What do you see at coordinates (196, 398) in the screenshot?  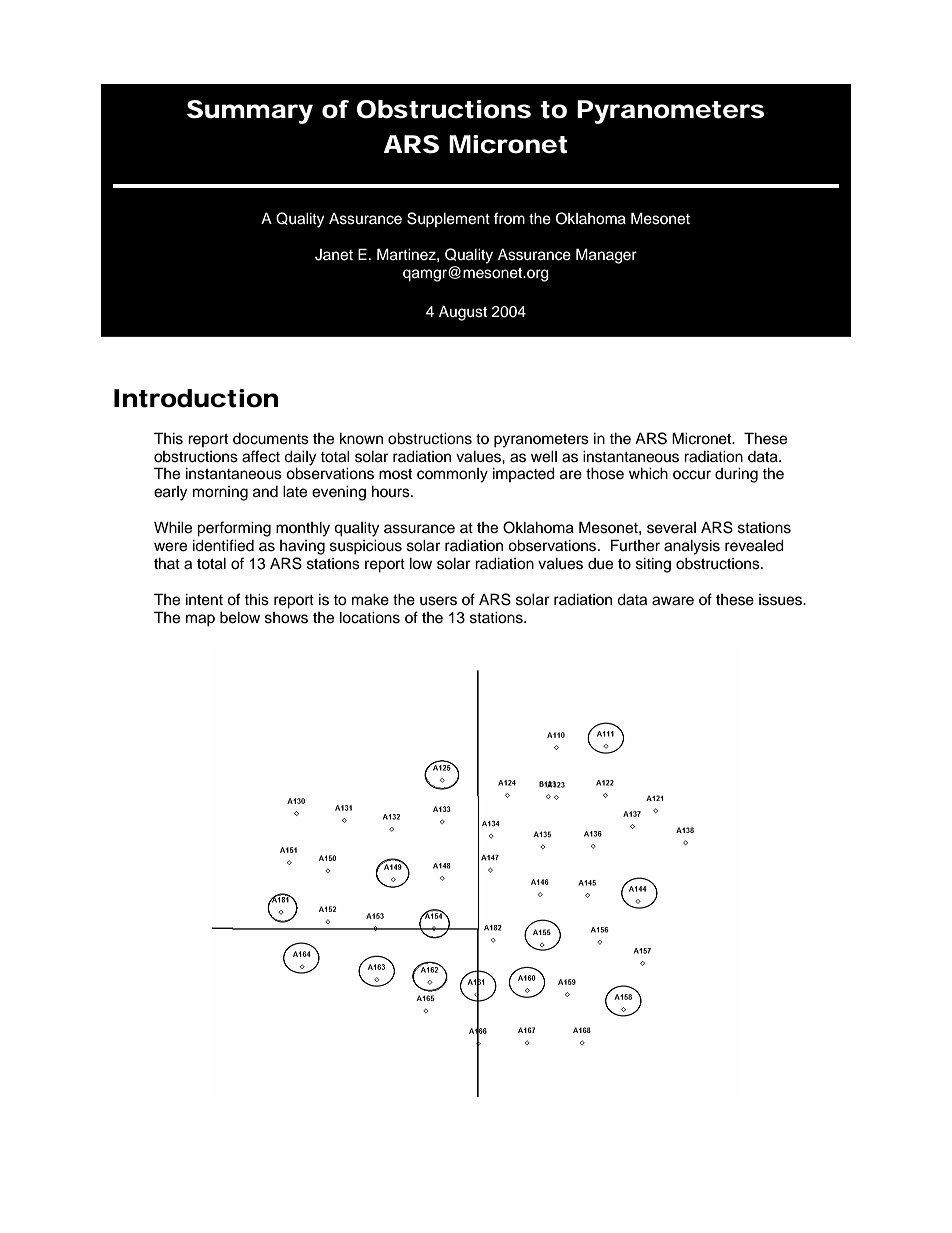 I see `Introduction` at bounding box center [196, 398].
